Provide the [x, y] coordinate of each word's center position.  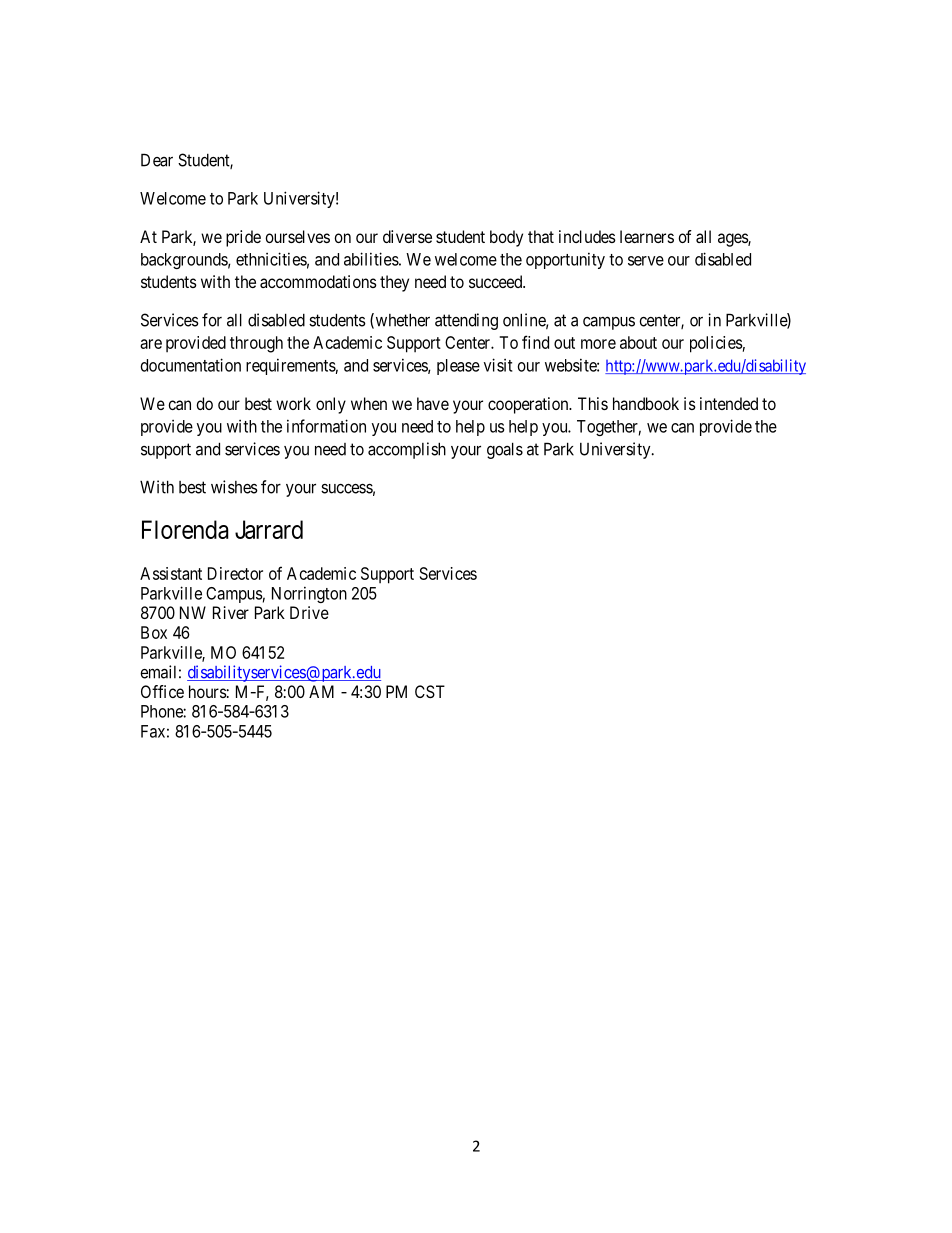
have [433, 403]
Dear [157, 160]
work [293, 403]
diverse [407, 236]
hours [208, 691]
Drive [309, 612]
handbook [646, 403]
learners [647, 236]
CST [430, 691]
